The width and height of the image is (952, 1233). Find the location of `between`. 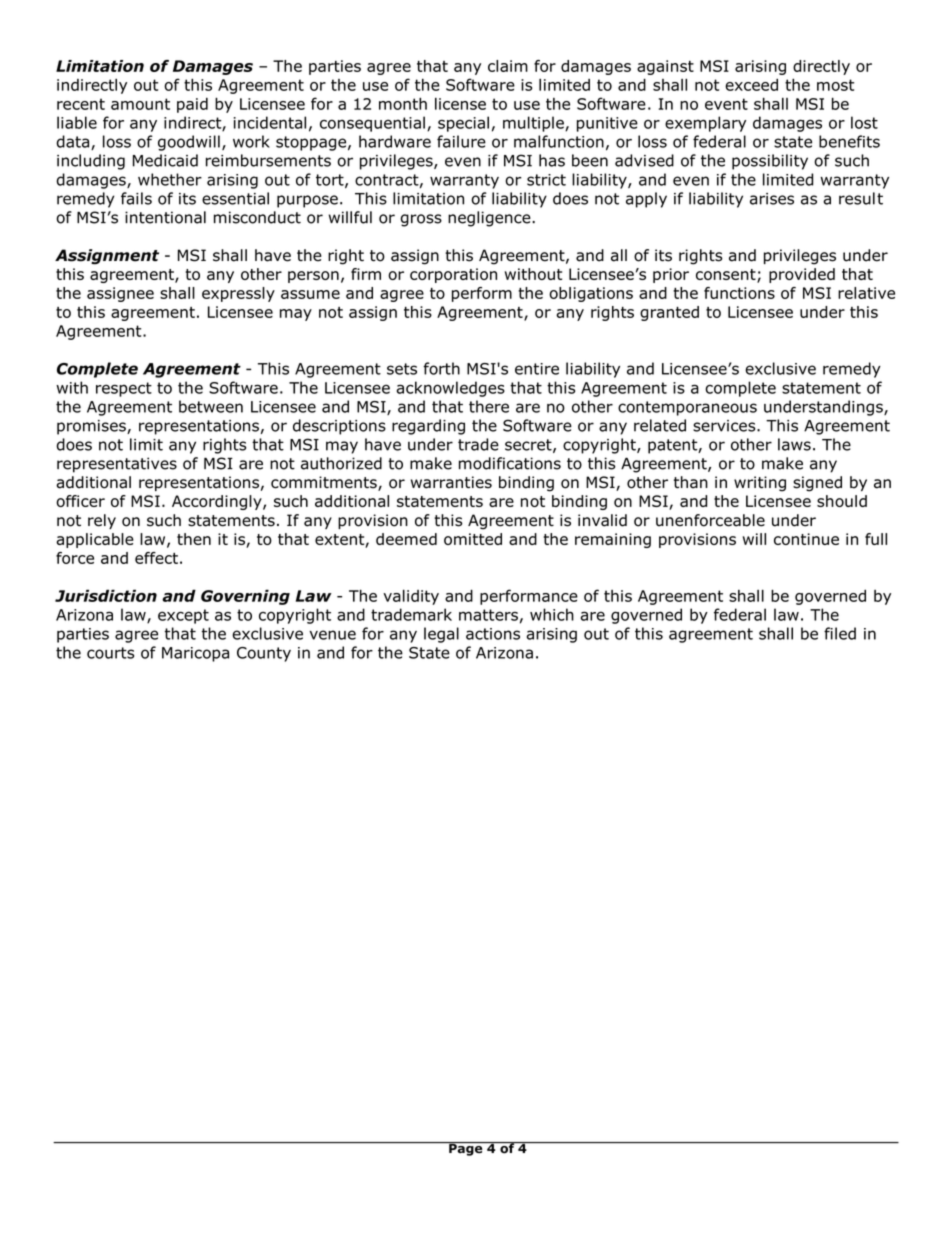

between is located at coordinates (211, 406).
